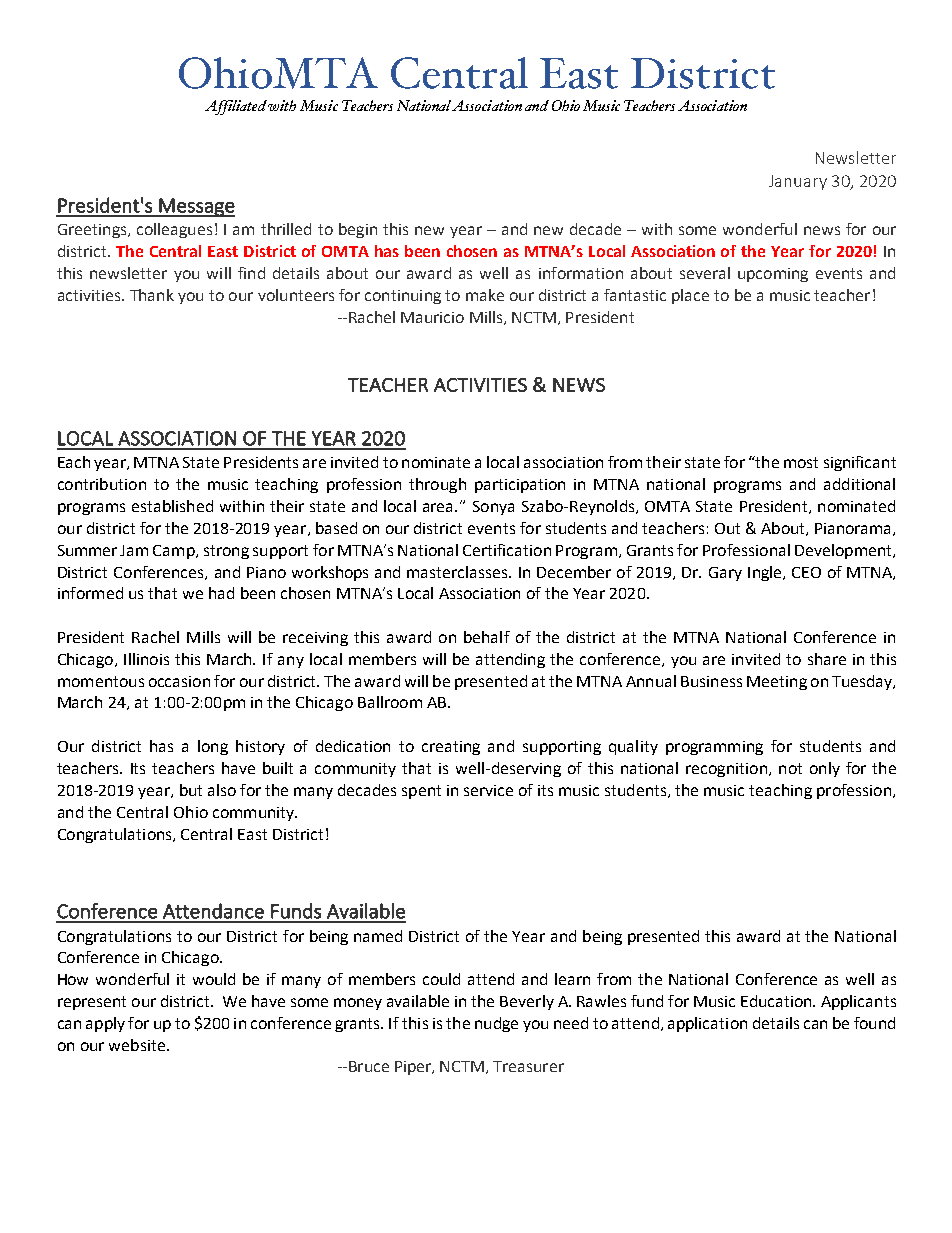 This screenshot has width=952, height=1233. What do you see at coordinates (237, 107) in the screenshot?
I see `Affiliated` at bounding box center [237, 107].
